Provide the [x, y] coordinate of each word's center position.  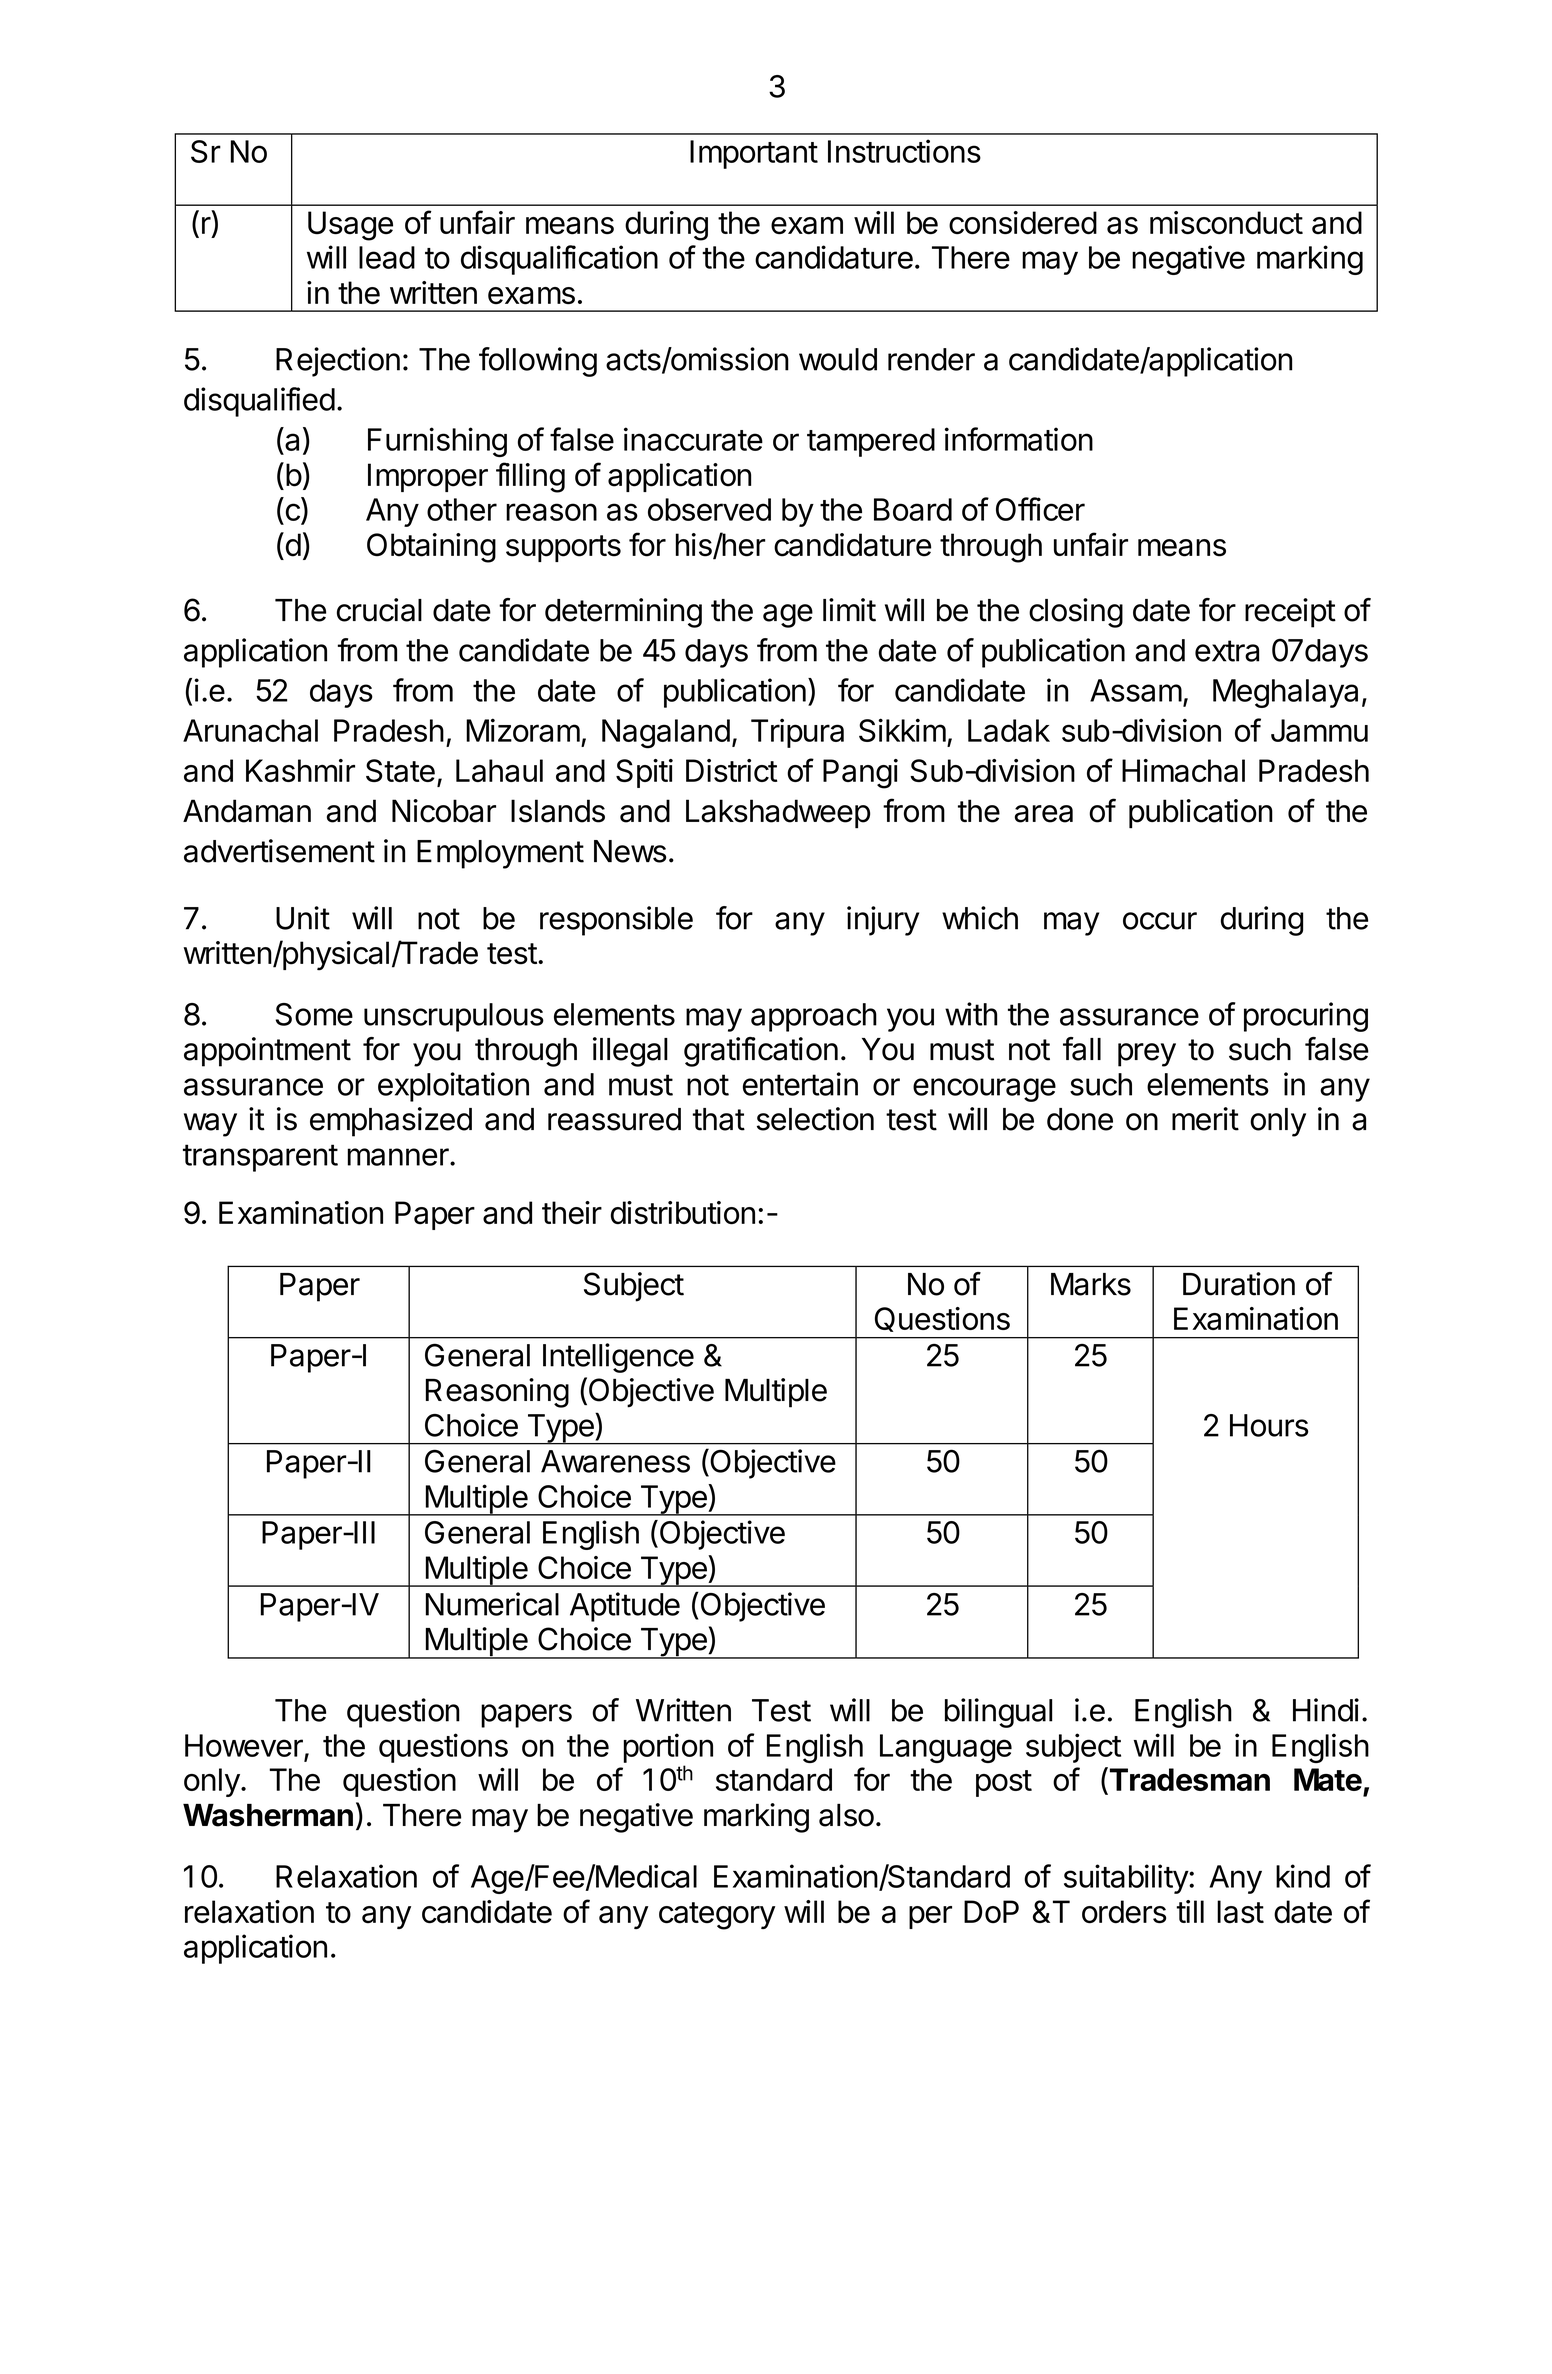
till [1190, 1911]
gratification [761, 1052]
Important [754, 154]
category [717, 1916]
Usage [350, 226]
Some [314, 1014]
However [244, 1745]
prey [1147, 1055]
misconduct [1226, 222]
